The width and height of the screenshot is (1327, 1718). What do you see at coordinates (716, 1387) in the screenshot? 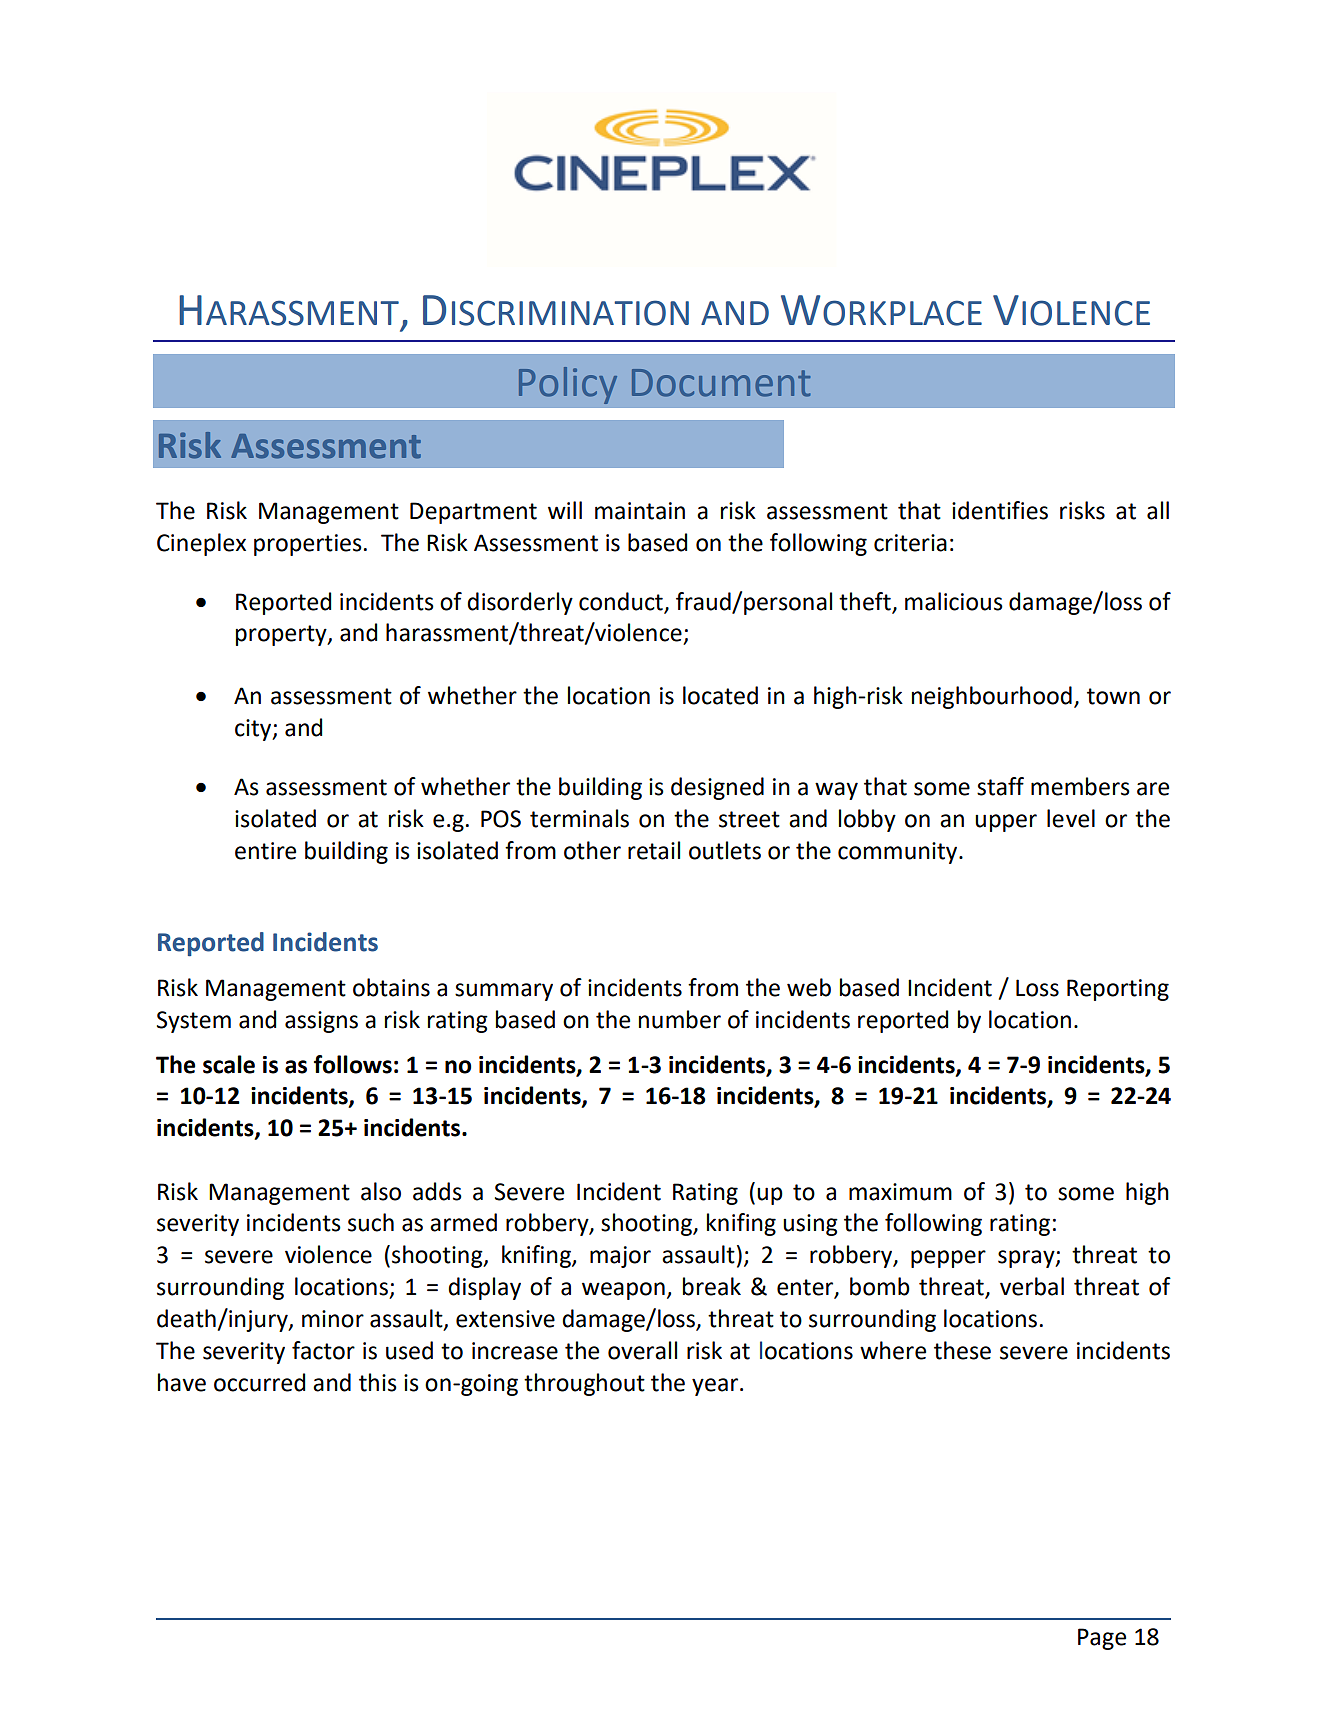
I see `year` at bounding box center [716, 1387].
